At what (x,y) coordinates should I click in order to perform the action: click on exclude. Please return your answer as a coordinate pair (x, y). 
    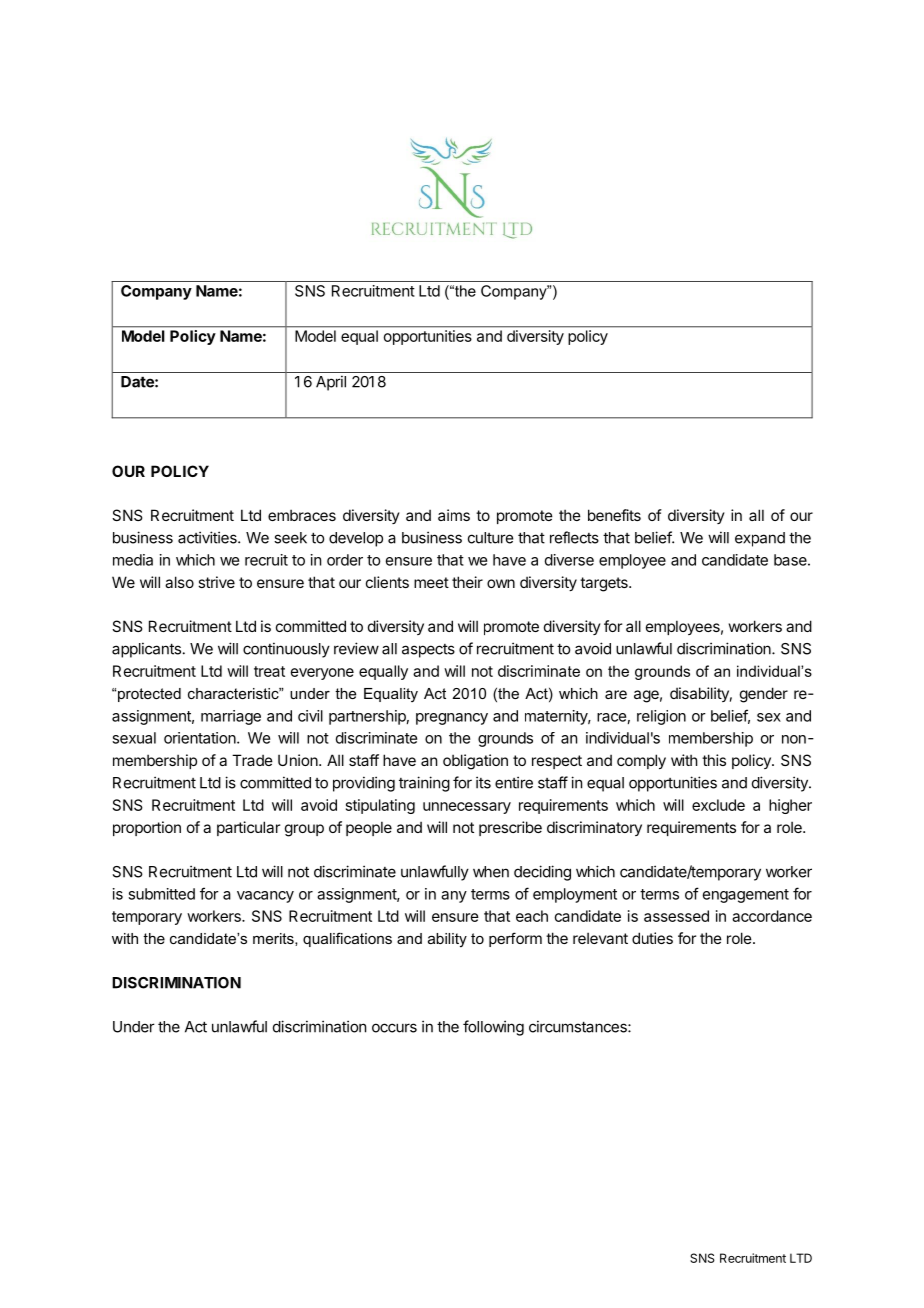
    Looking at the image, I should click on (718, 805).
